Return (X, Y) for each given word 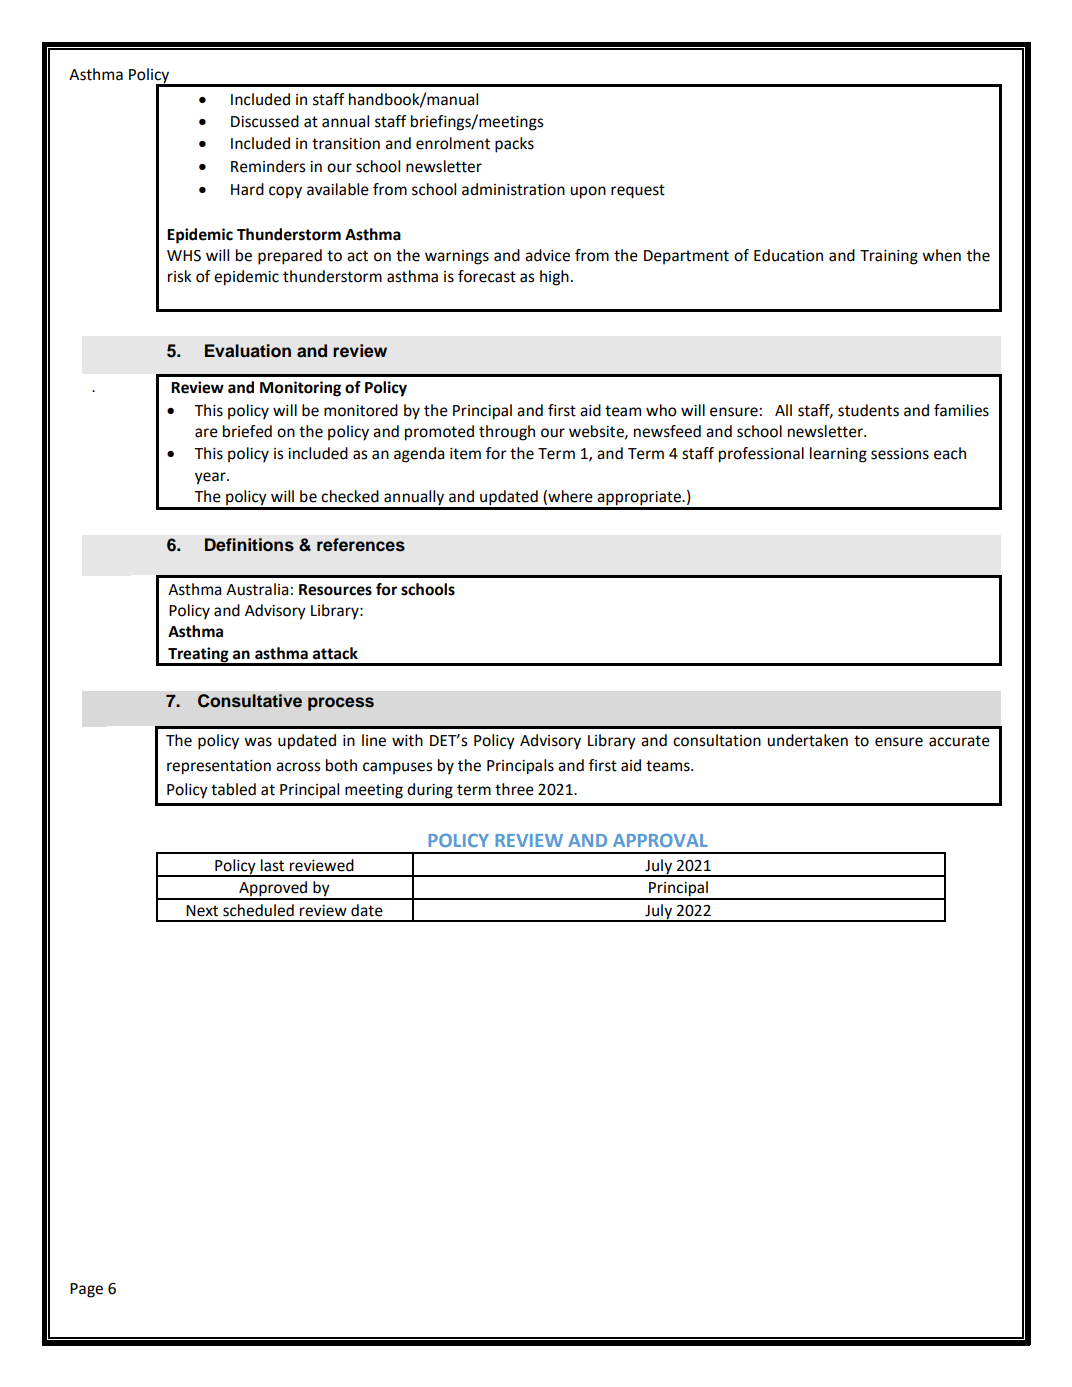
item (465, 454)
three (514, 789)
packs (514, 145)
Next (202, 911)
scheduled (258, 910)
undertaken (808, 740)
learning (838, 455)
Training (889, 257)
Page (86, 1290)
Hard (247, 189)
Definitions (249, 545)
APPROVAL (660, 840)
